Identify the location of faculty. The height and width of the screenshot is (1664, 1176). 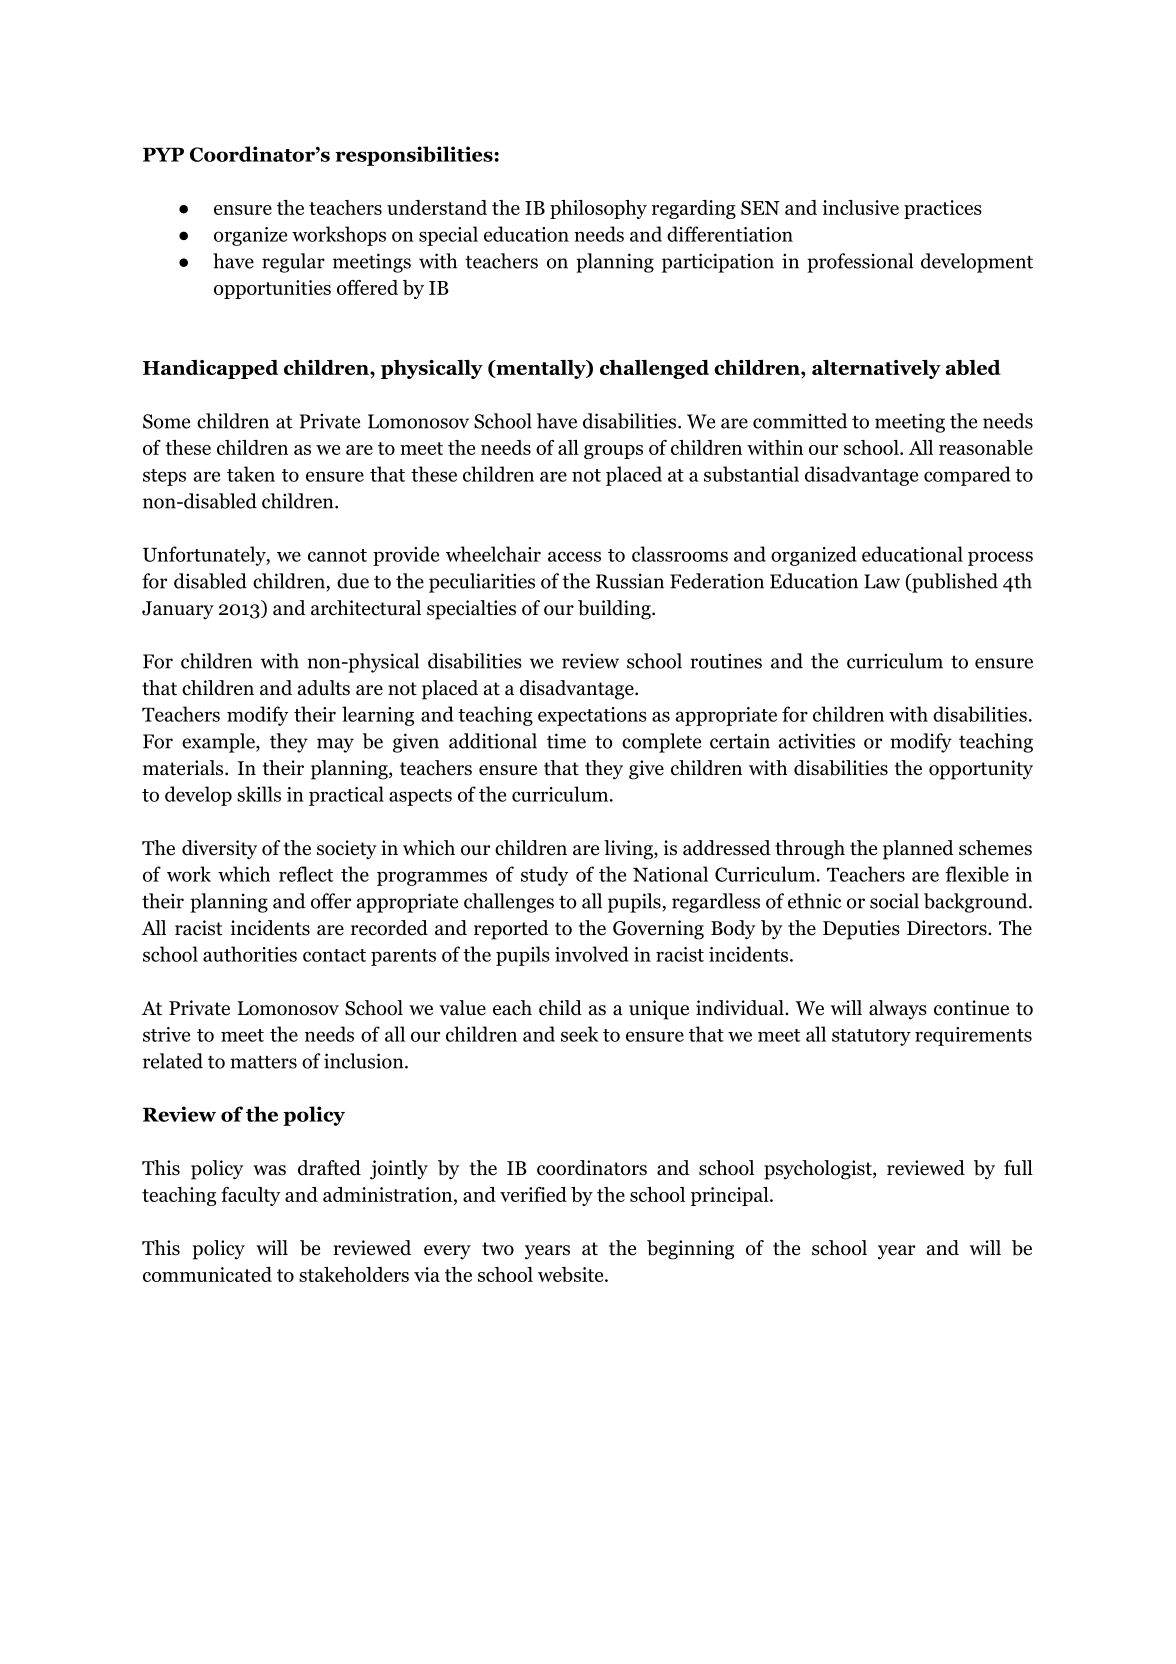
(250, 1196).
